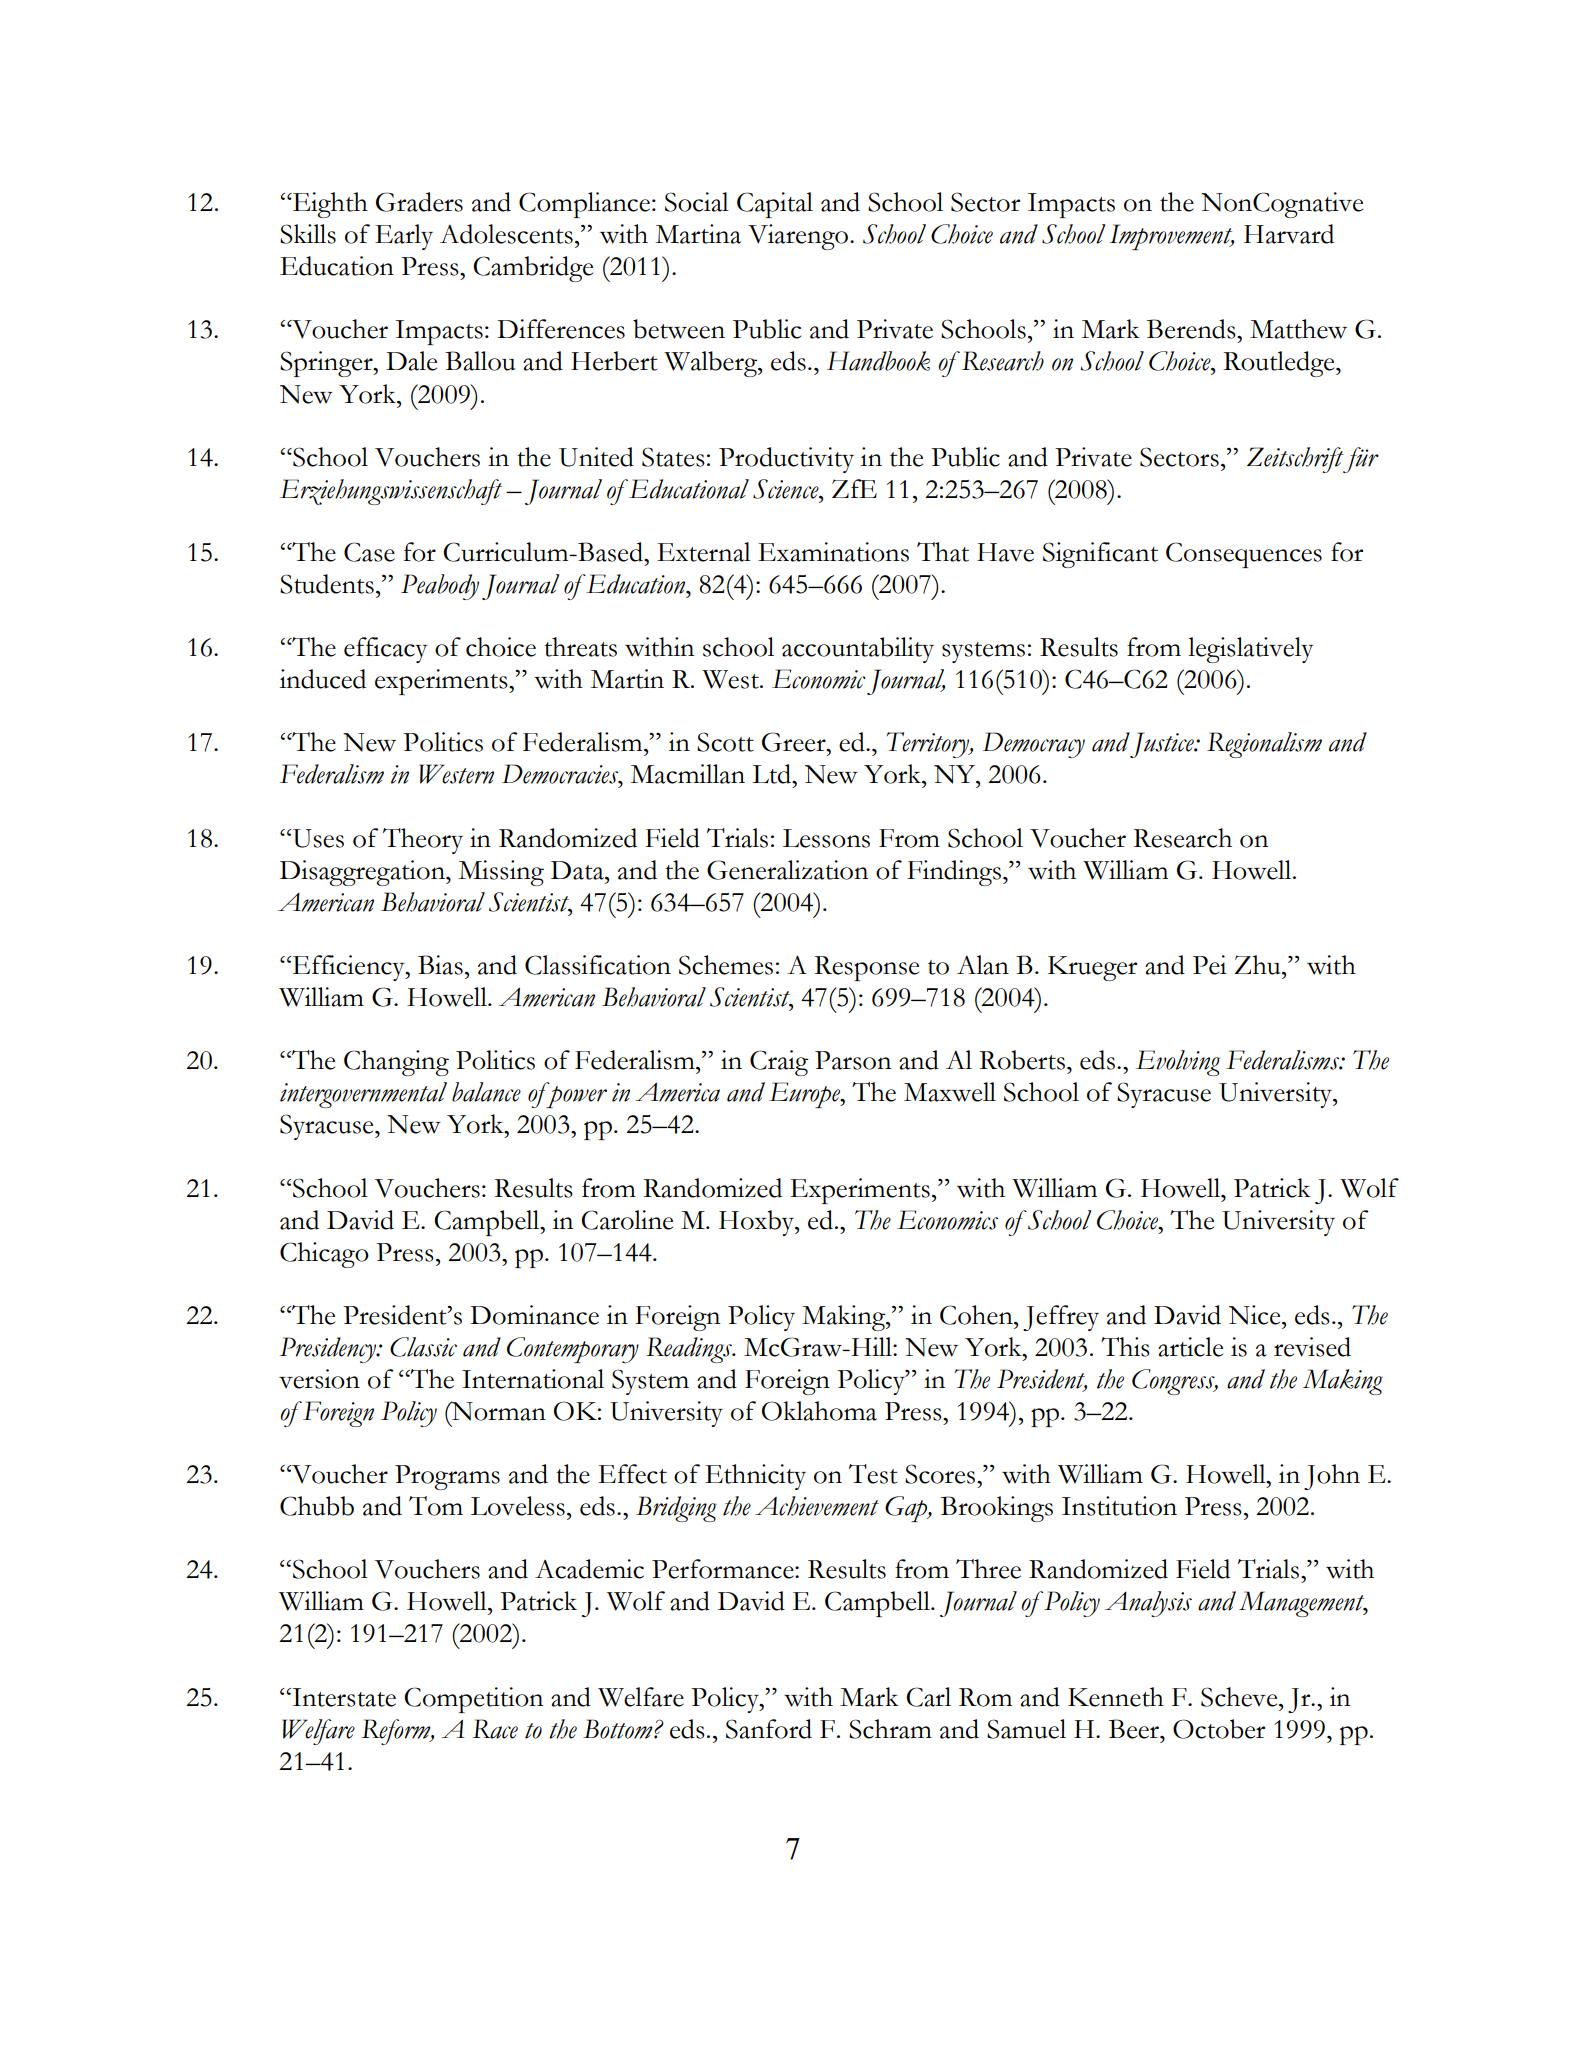 The width and height of the image is (1586, 2052). I want to click on Competition, so click(473, 1700).
